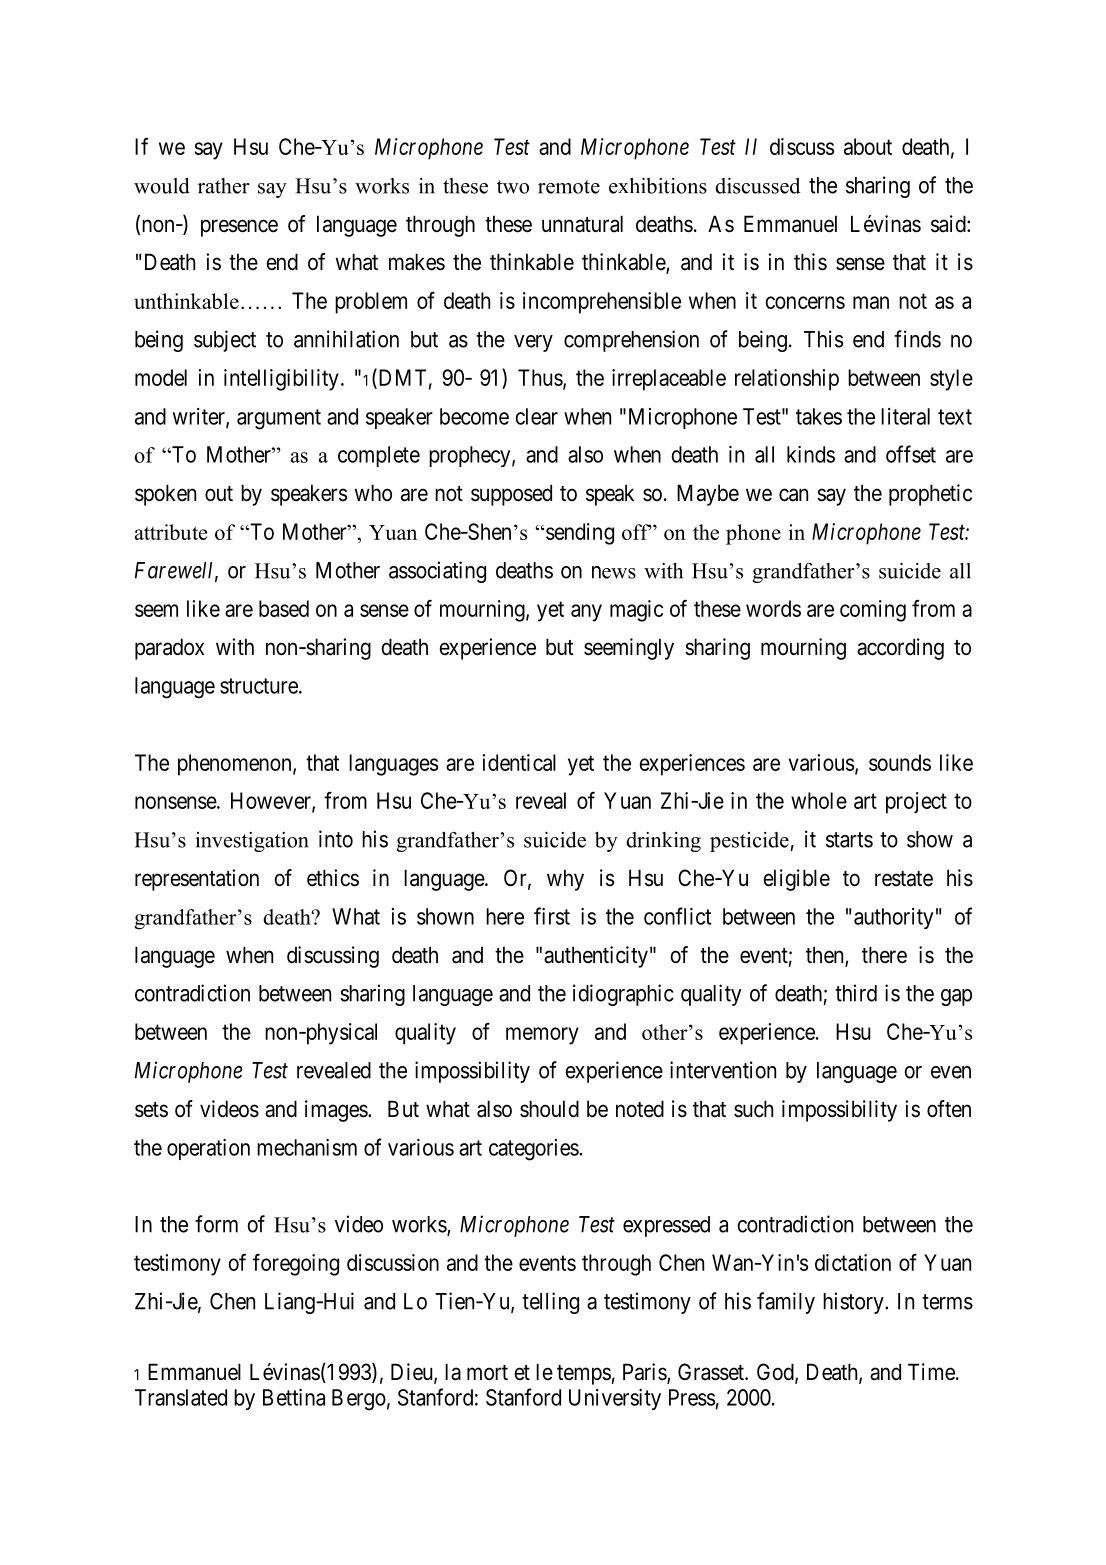 This document has width=1106, height=1565. Describe the element at coordinates (856, 993) in the document. I see `third` at that location.
